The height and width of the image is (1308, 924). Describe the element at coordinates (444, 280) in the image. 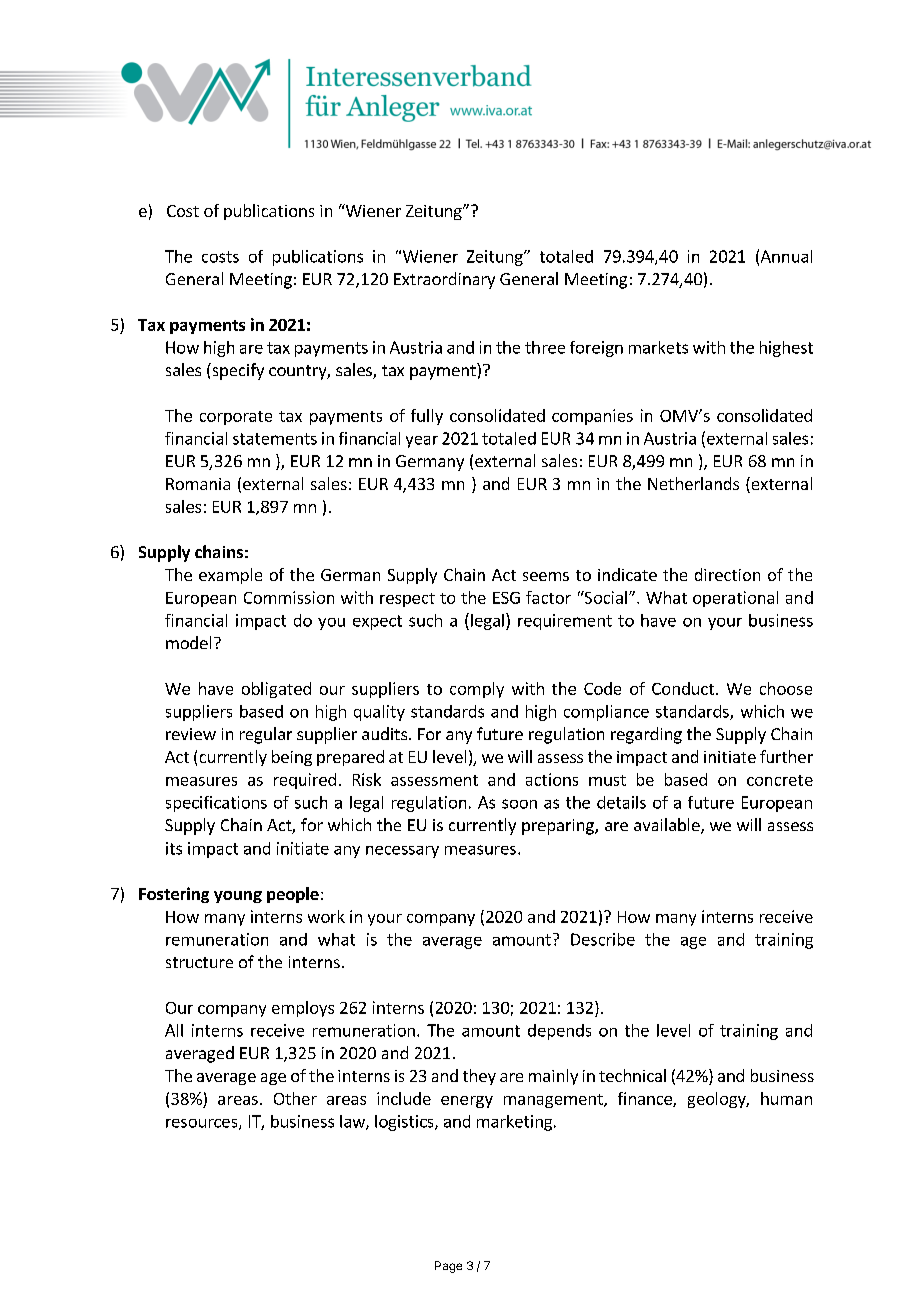

I see `Extraordinary` at that location.
